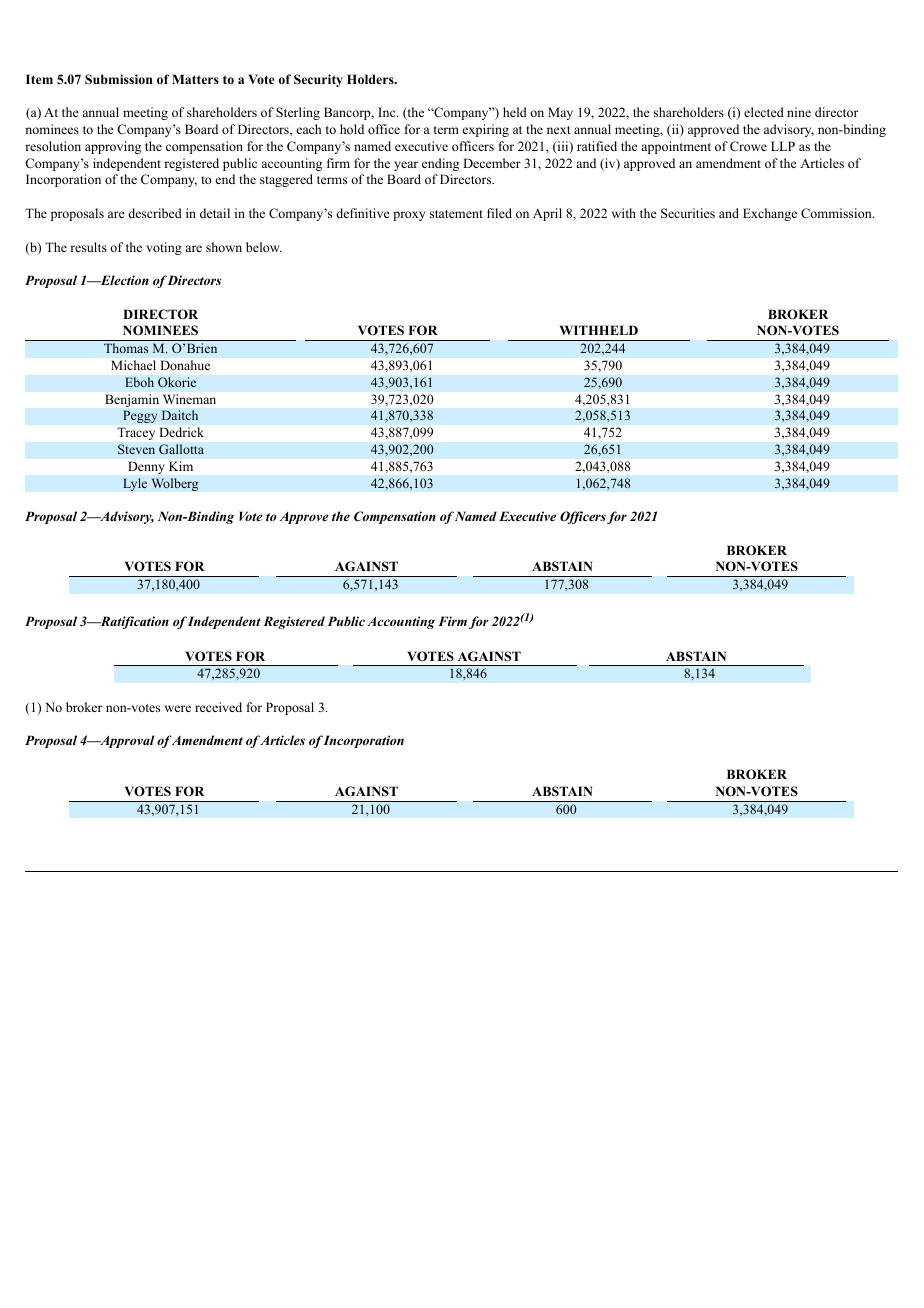 The height and width of the document is (1308, 924). I want to click on Exchange, so click(770, 214).
